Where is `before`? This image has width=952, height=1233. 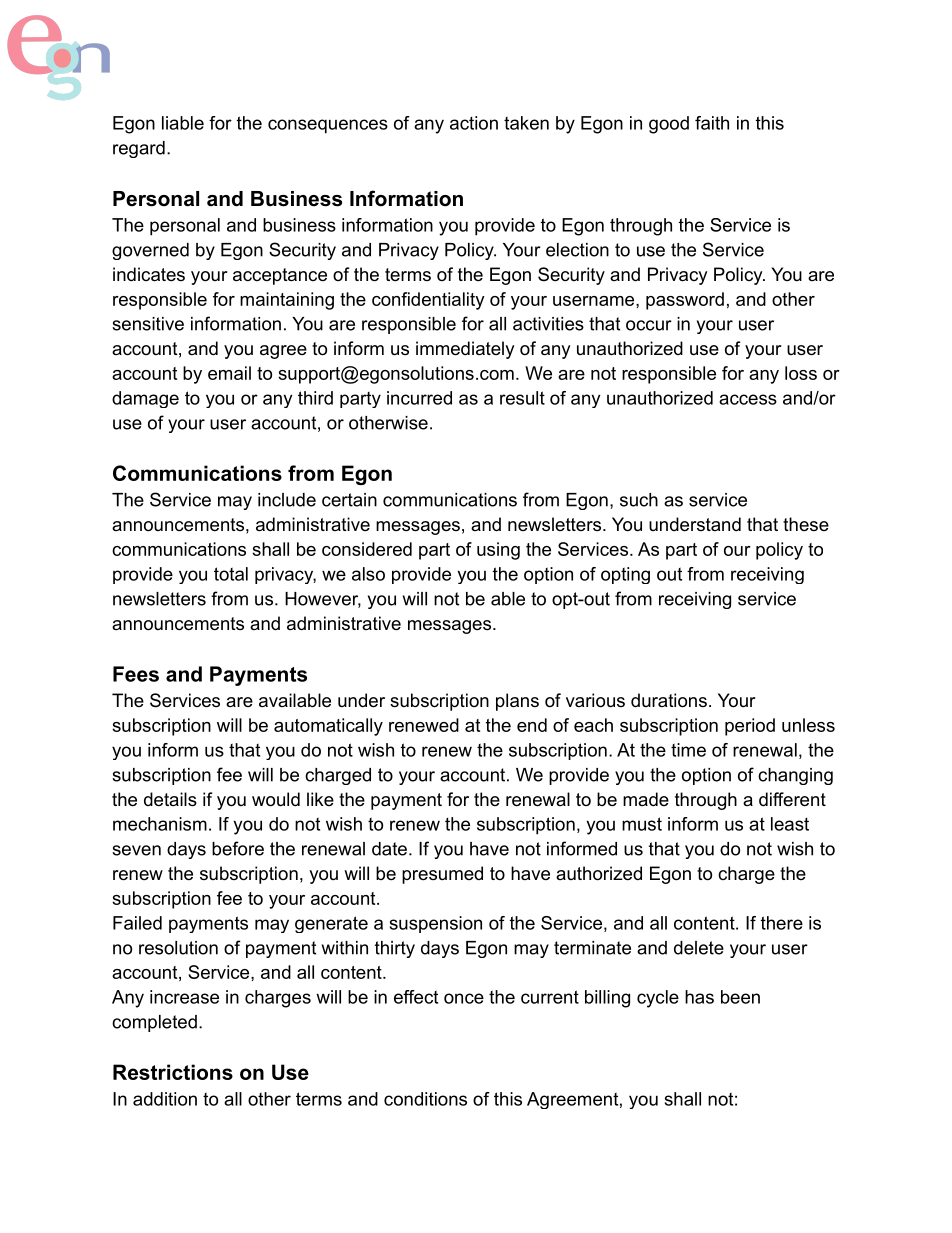
before is located at coordinates (238, 848).
